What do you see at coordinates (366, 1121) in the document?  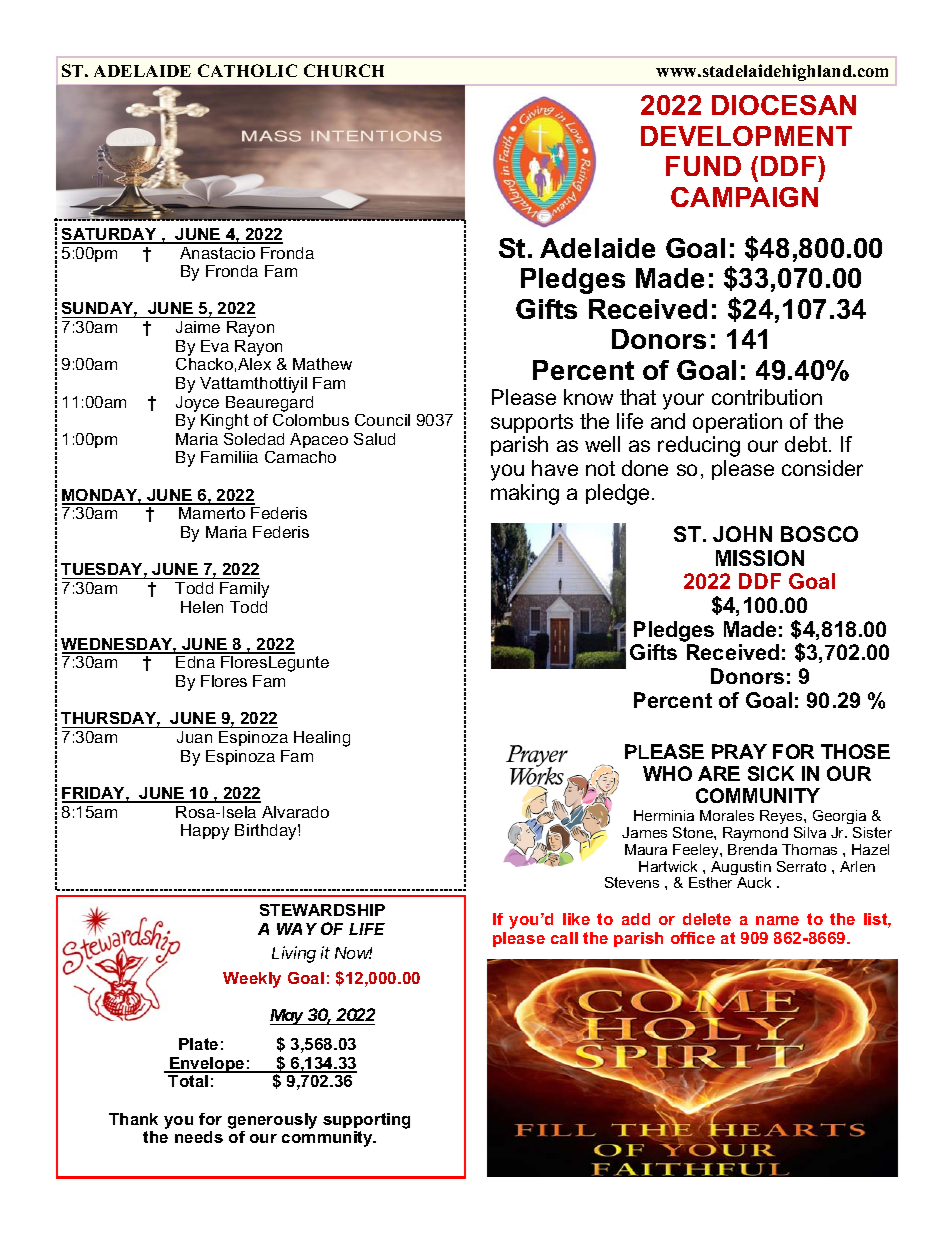 I see `supporting` at bounding box center [366, 1121].
